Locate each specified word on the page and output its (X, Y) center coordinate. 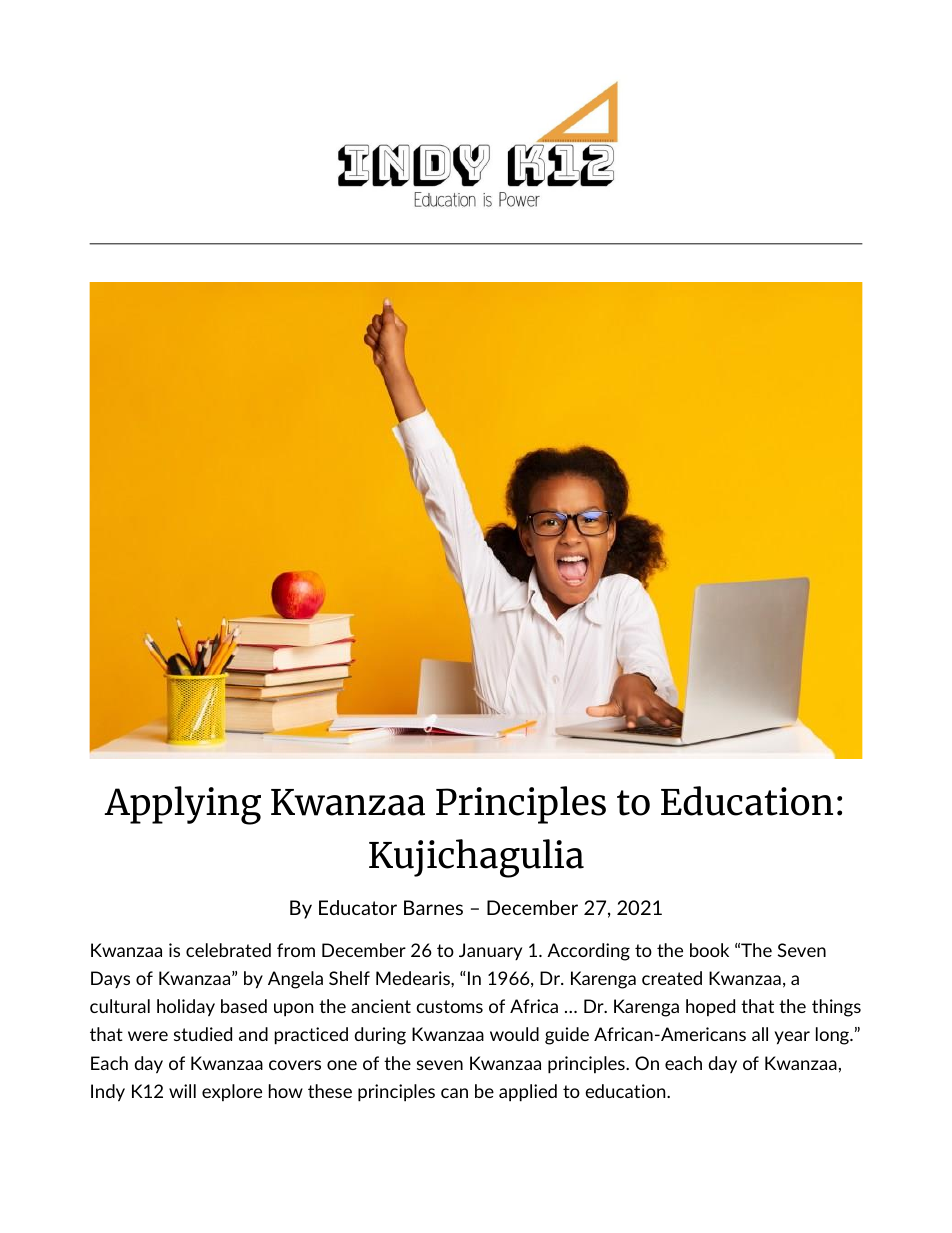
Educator (358, 907)
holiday (186, 1008)
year (792, 1038)
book (709, 950)
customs (449, 1006)
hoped (710, 1007)
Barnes (433, 907)
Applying (182, 805)
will (182, 1091)
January (490, 951)
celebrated (228, 950)
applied (528, 1093)
